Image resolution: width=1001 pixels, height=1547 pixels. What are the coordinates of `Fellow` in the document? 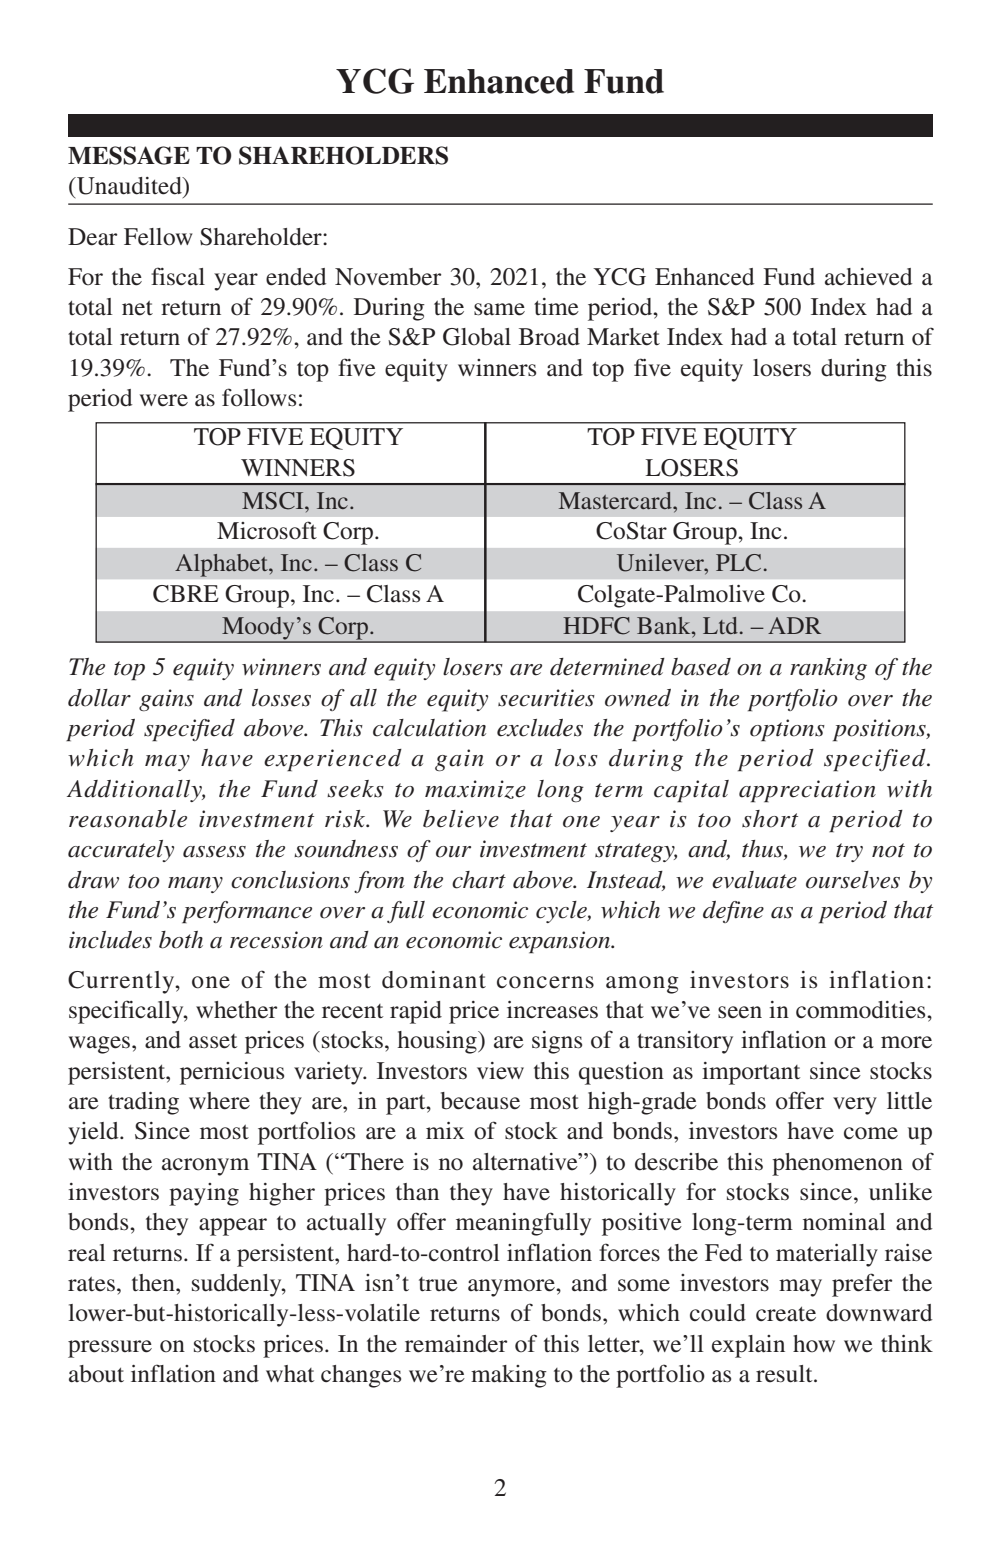 It's located at (158, 237).
